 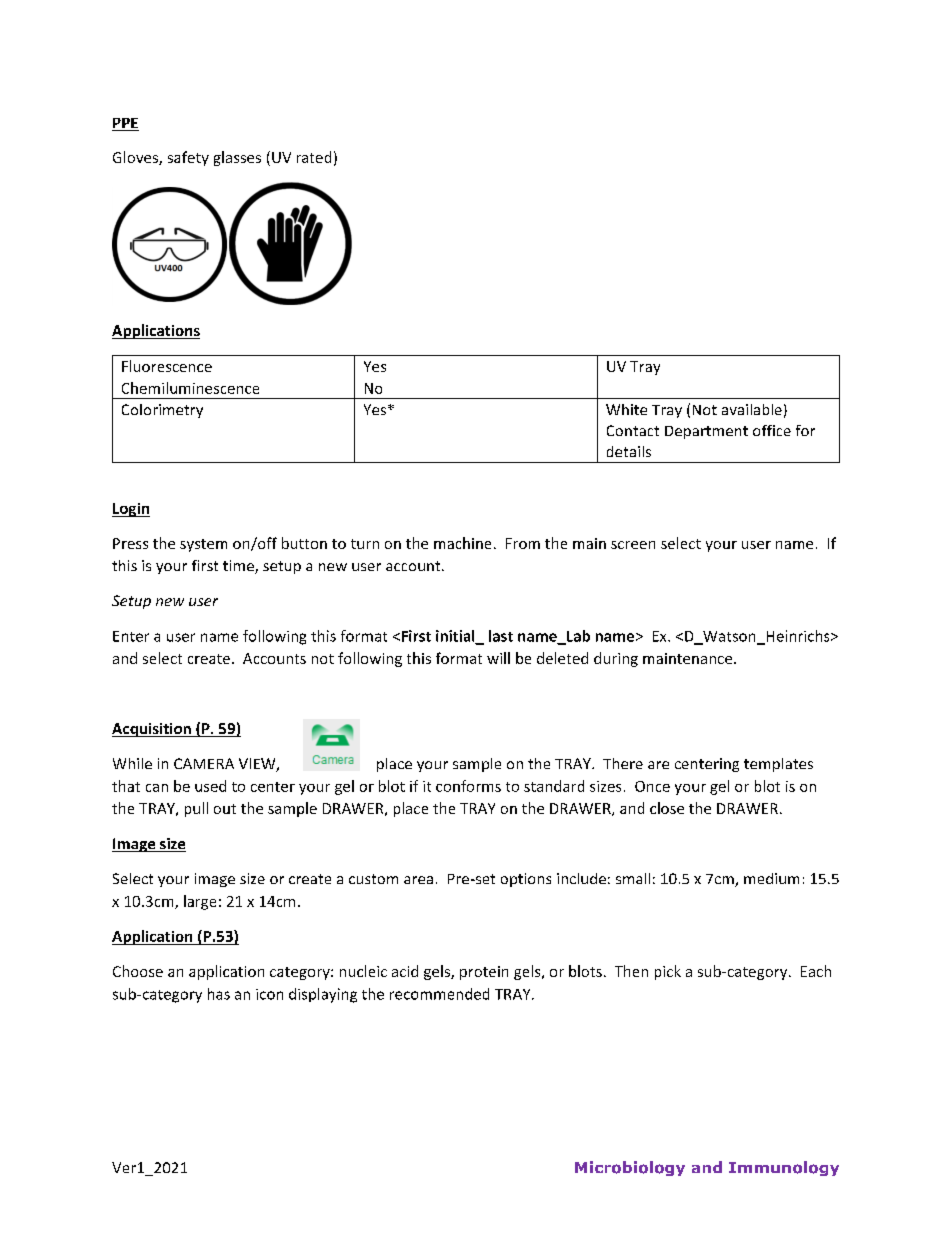 What do you see at coordinates (314, 157) in the screenshot?
I see `rated` at bounding box center [314, 157].
